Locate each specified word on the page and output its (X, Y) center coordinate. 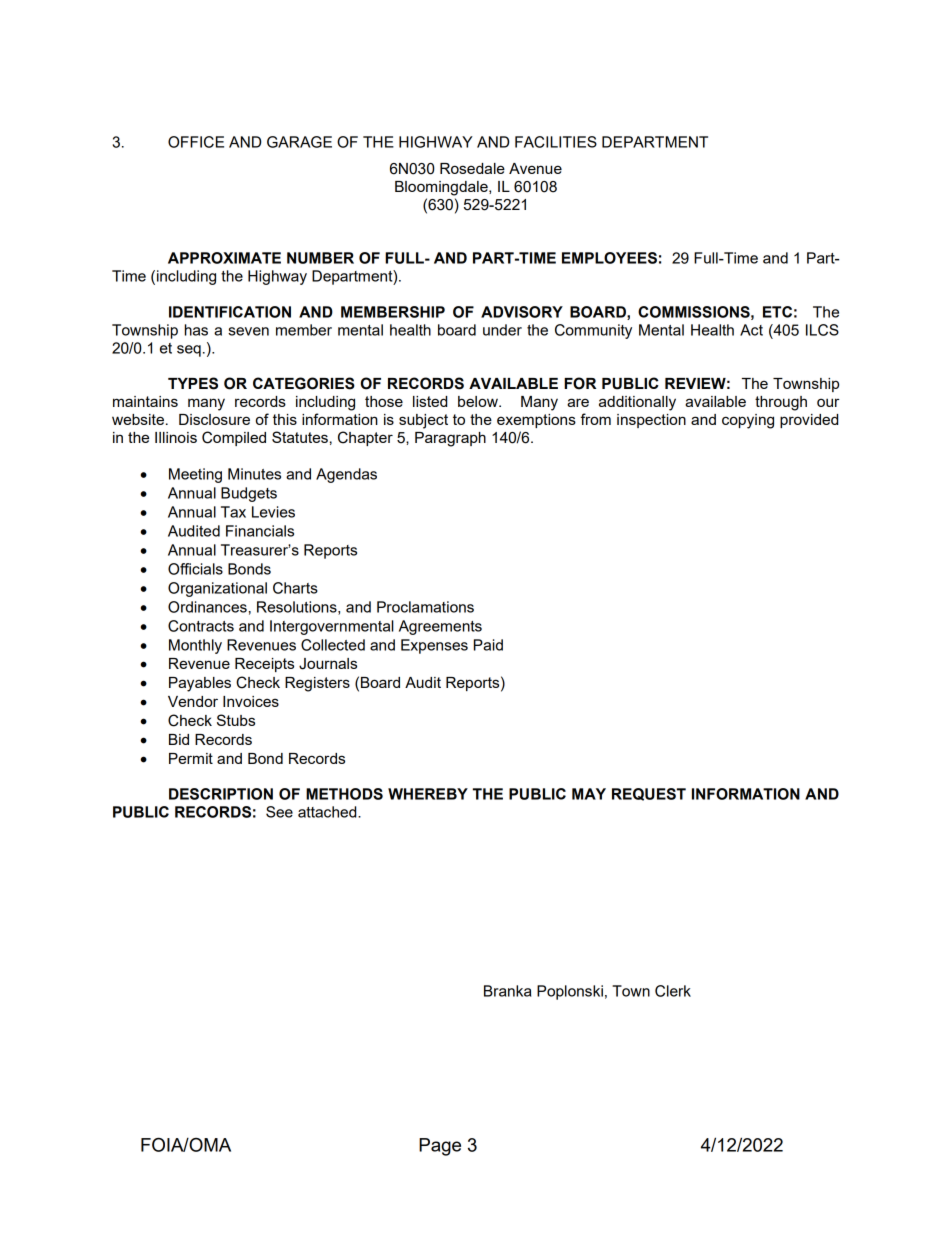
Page (440, 1147)
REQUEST (649, 794)
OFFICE (196, 142)
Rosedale (472, 168)
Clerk (673, 991)
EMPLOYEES (609, 258)
